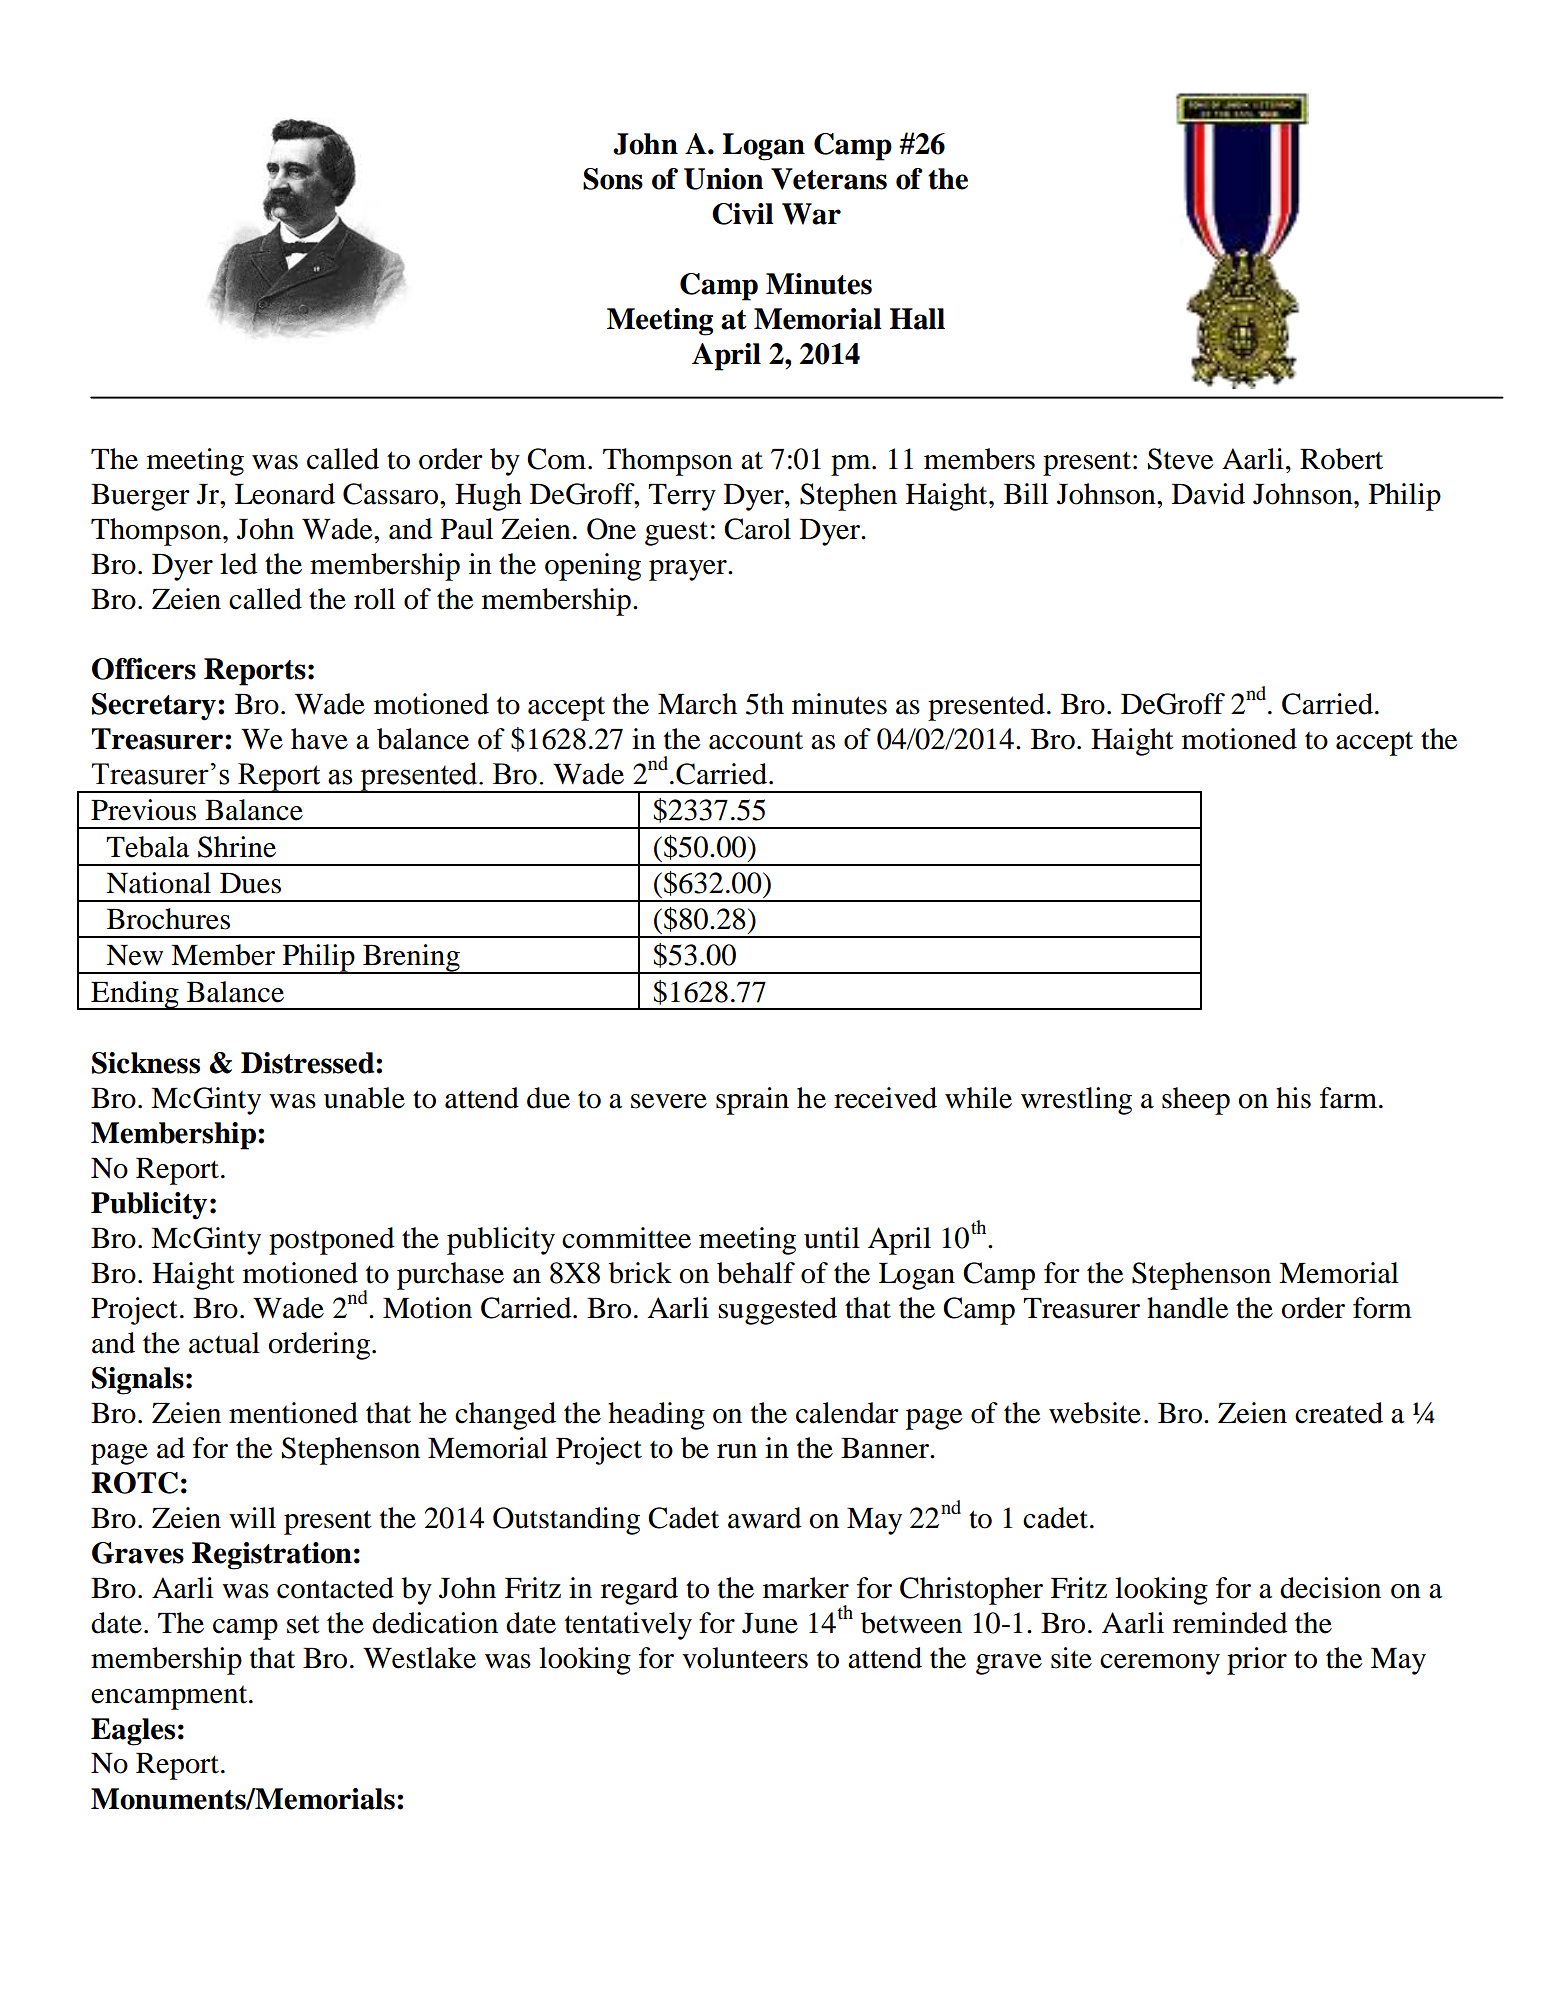 The width and height of the document is (1552, 2009). What do you see at coordinates (697, 704) in the document?
I see `March` at bounding box center [697, 704].
